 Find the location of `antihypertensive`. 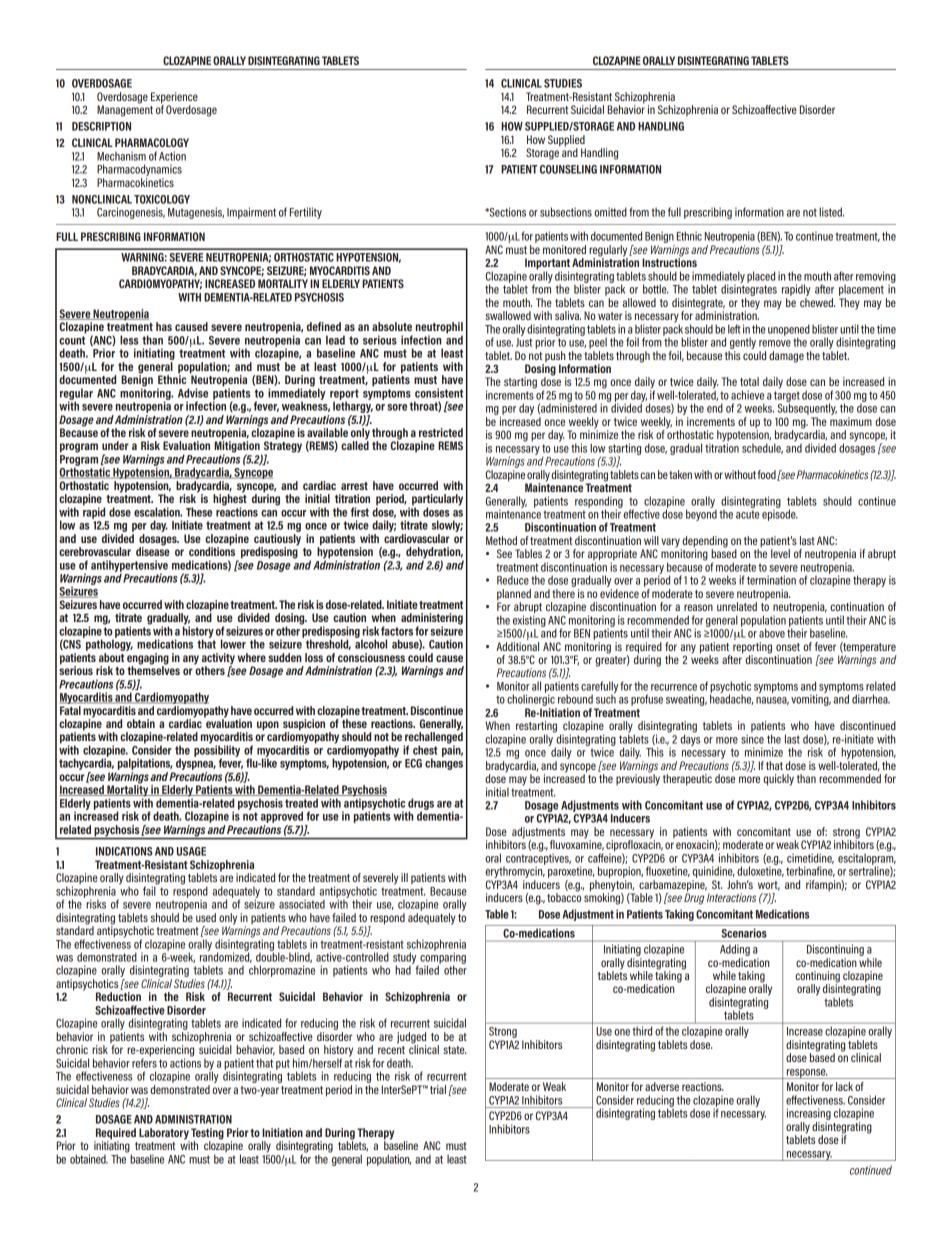

antihypertensive is located at coordinates (129, 567).
